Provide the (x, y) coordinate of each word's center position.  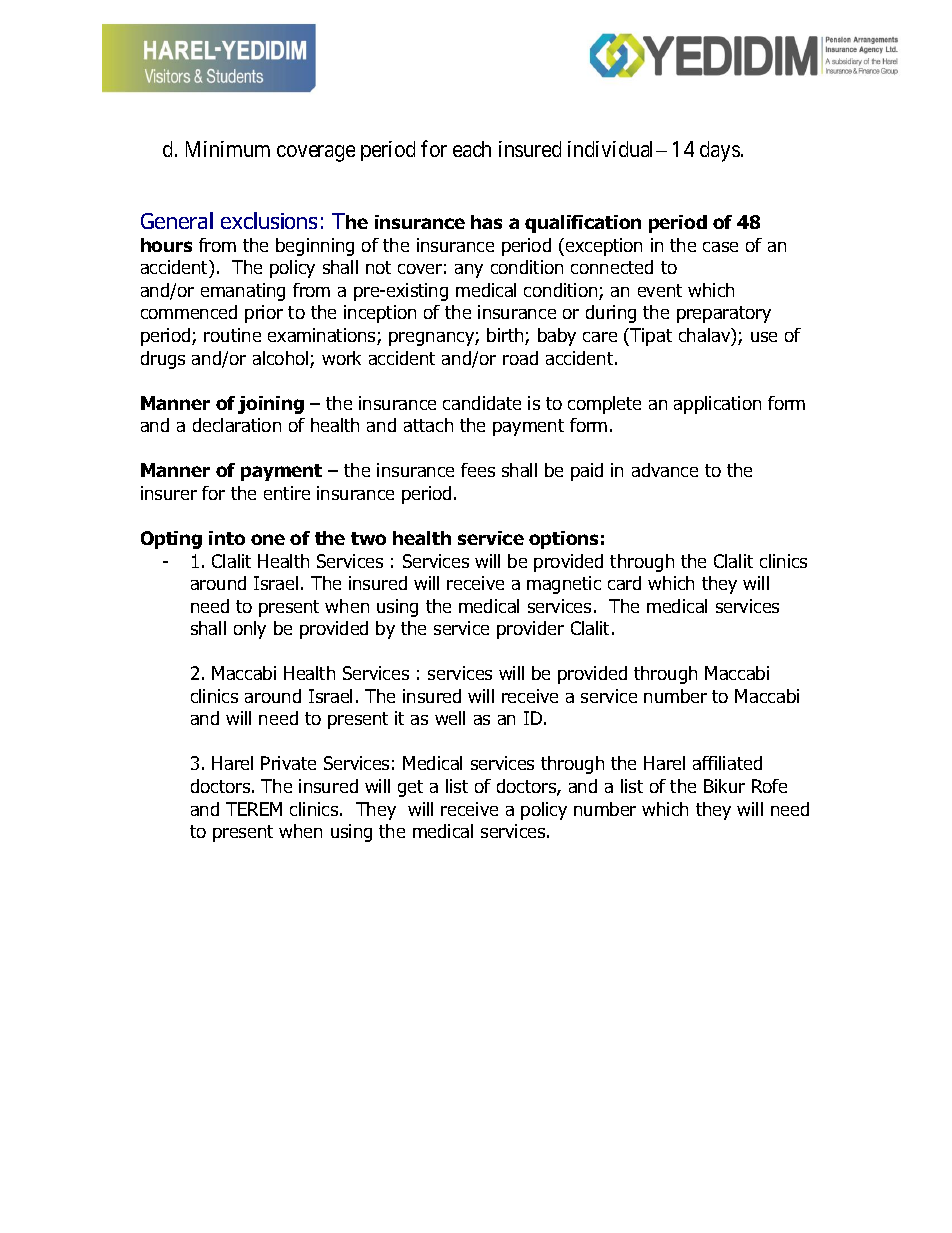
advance (665, 470)
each (472, 149)
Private (288, 763)
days (720, 151)
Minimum (228, 149)
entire (287, 493)
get (410, 788)
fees (478, 470)
